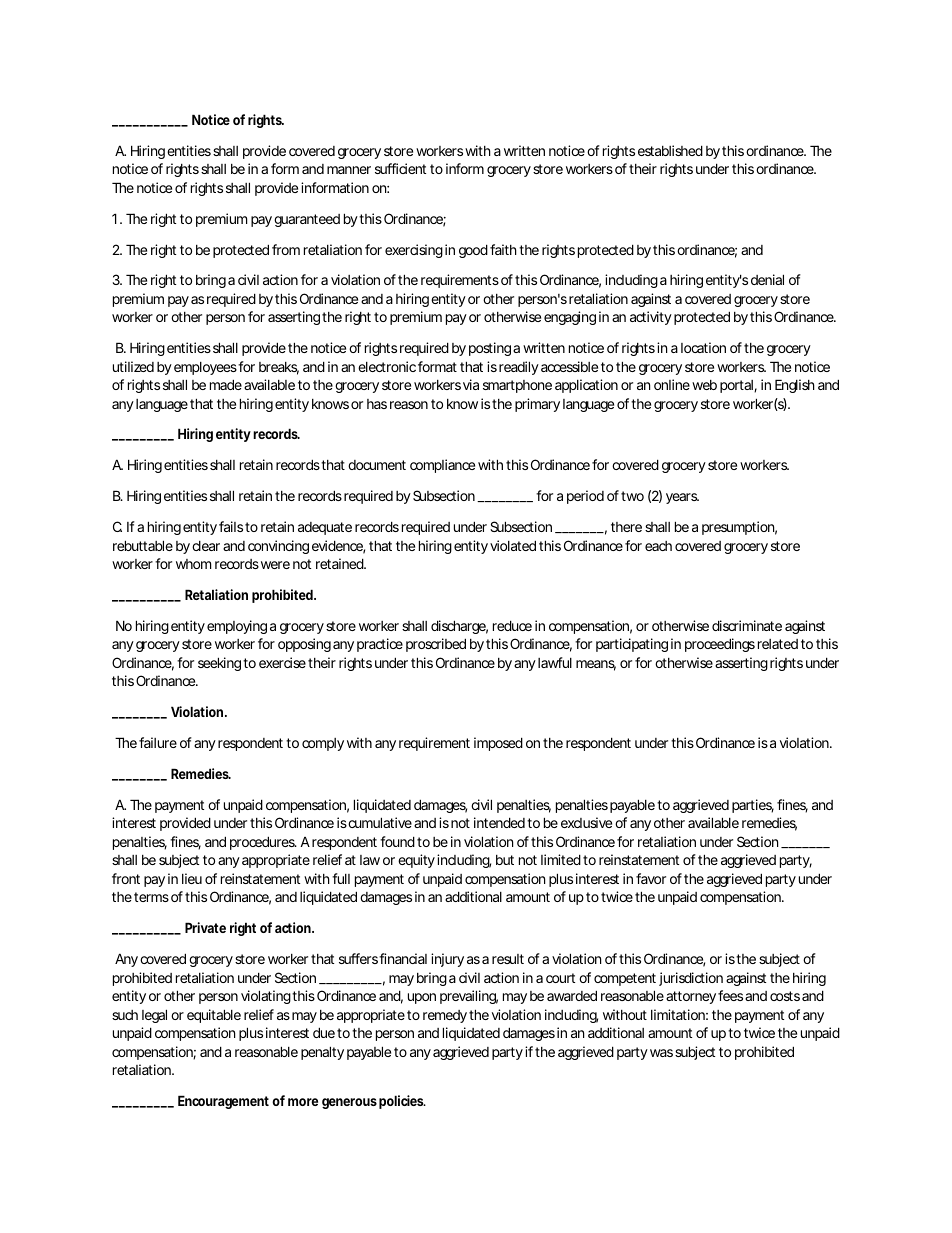 This page has width=952, height=1233. What do you see at coordinates (670, 150) in the page?
I see `established` at bounding box center [670, 150].
